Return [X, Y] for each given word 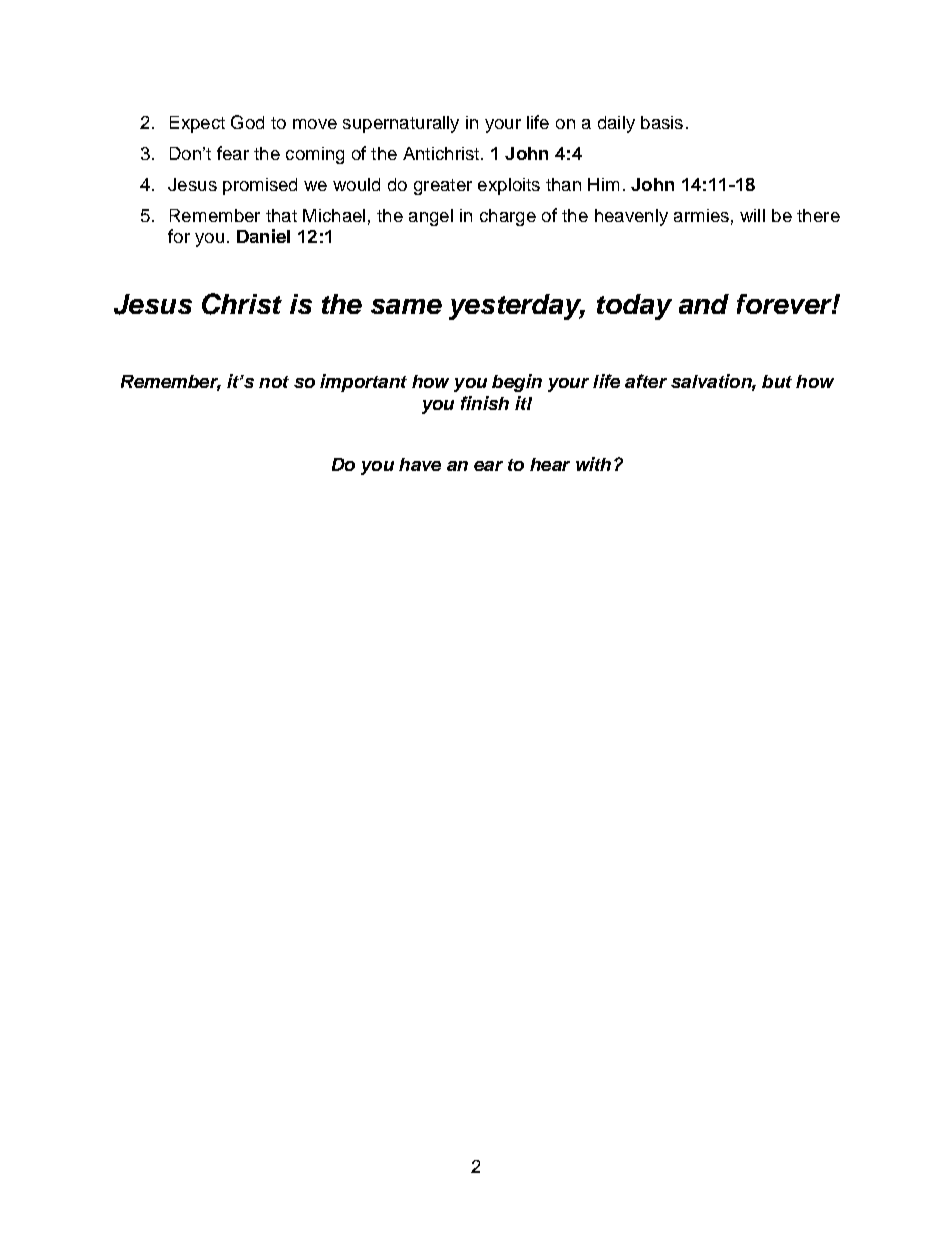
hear [550, 464]
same [406, 306]
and [704, 304]
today [634, 307]
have [420, 464]
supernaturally [401, 124]
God [247, 122]
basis [662, 122]
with [593, 464]
